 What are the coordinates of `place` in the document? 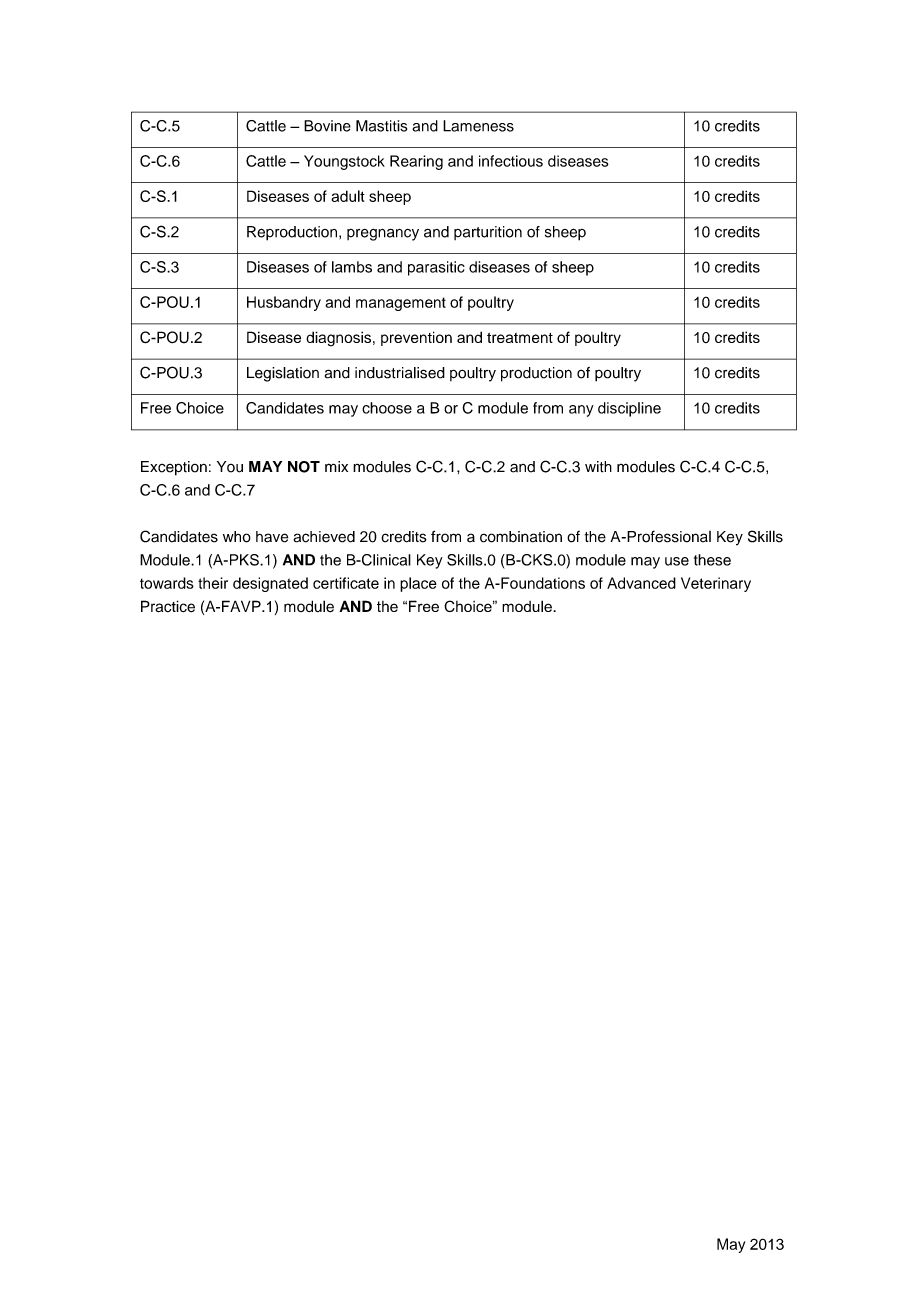 It's located at (418, 584).
